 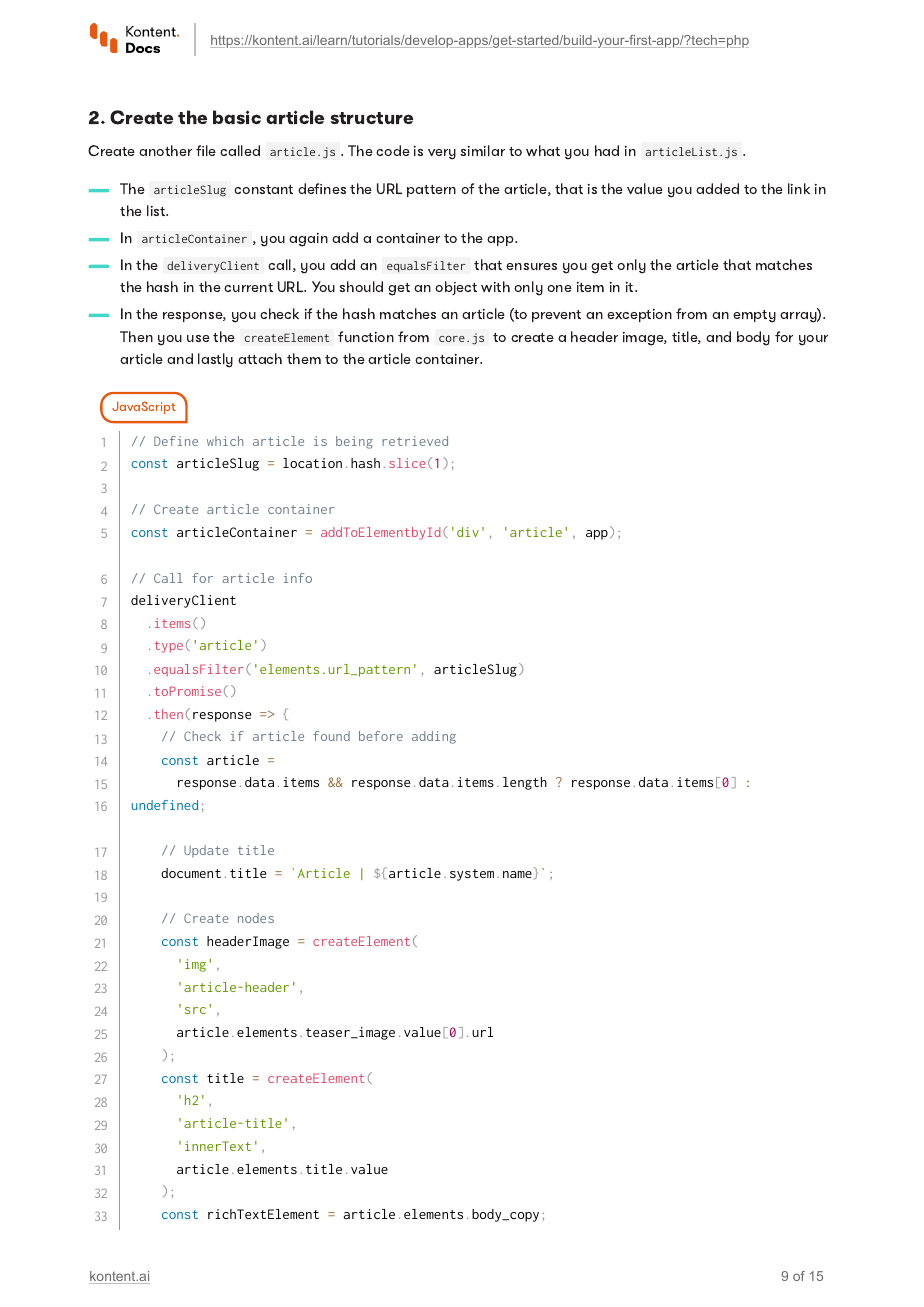 What do you see at coordinates (415, 441) in the screenshot?
I see `retrieved` at bounding box center [415, 441].
